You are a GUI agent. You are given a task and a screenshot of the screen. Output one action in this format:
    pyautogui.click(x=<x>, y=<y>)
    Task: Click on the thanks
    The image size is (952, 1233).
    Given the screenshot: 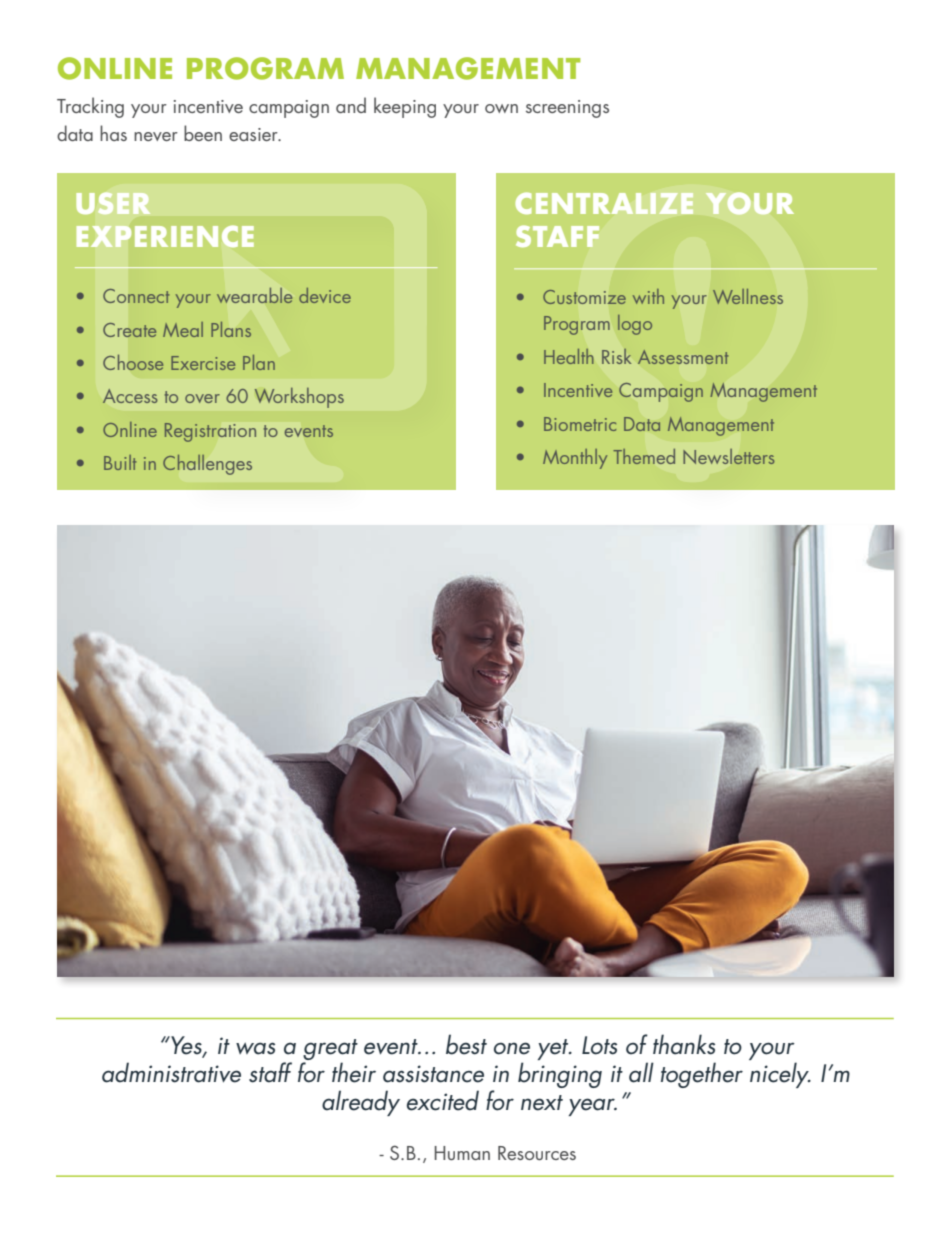 What is the action you would take?
    pyautogui.click(x=684, y=1044)
